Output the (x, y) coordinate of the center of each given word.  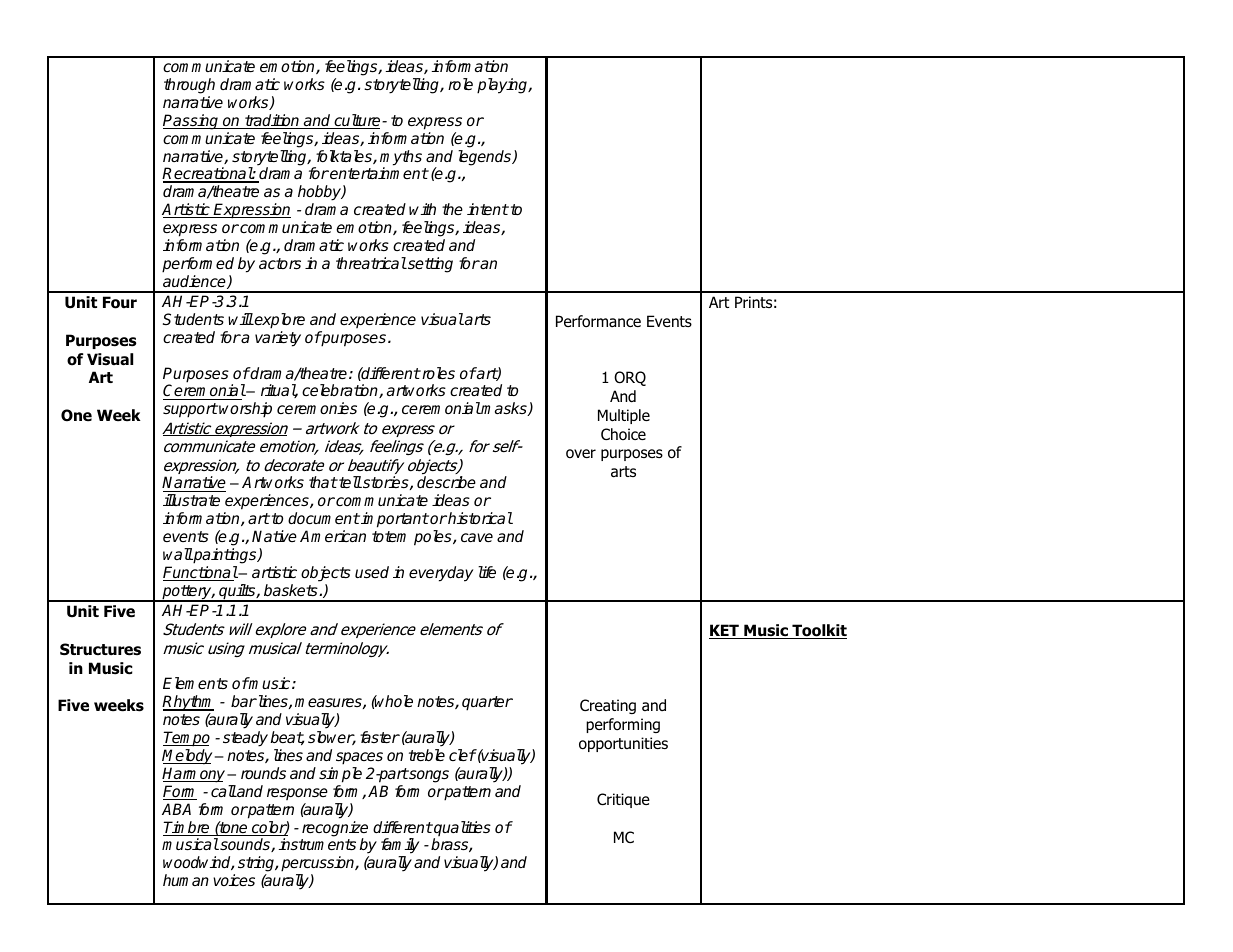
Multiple (624, 416)
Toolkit (818, 631)
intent (488, 209)
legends (486, 158)
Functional (200, 573)
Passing (192, 122)
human (186, 880)
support (190, 410)
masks (504, 409)
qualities (461, 830)
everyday (441, 574)
